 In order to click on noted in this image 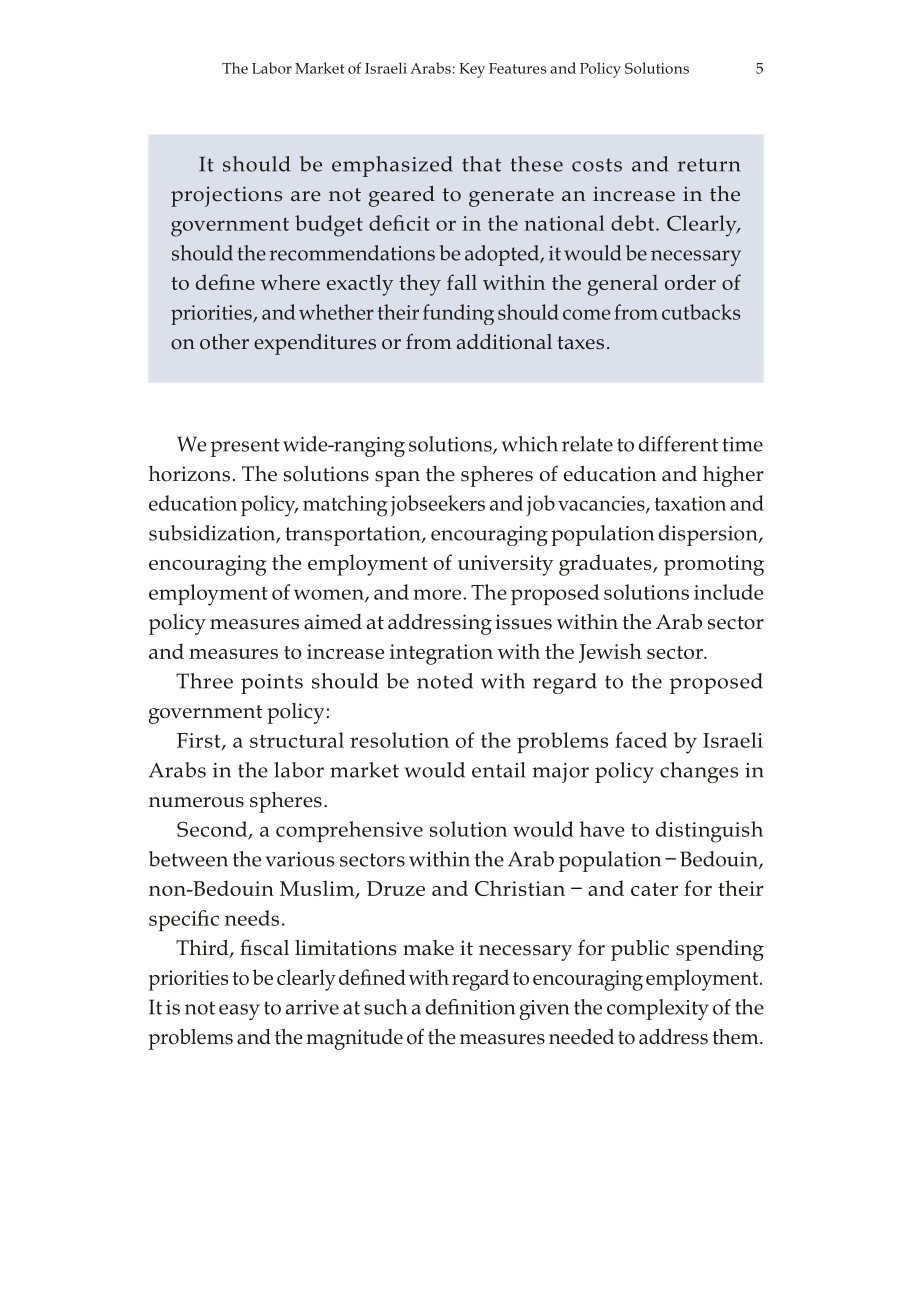, I will do `click(445, 681)`.
